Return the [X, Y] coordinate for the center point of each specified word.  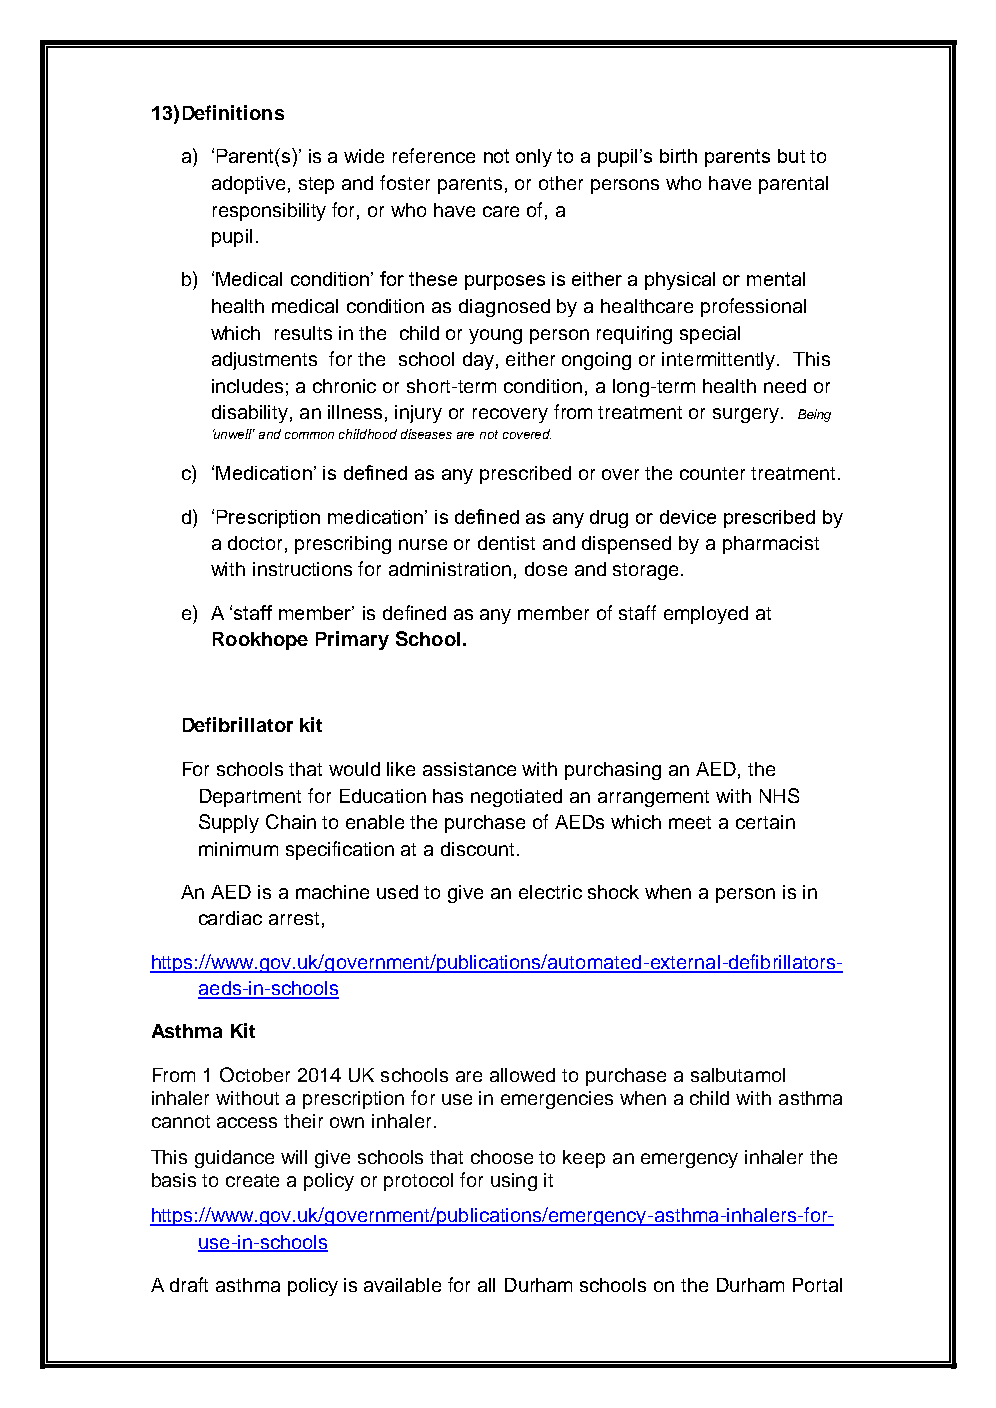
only [534, 158]
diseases [426, 434]
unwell [234, 434]
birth [678, 156]
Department [250, 798]
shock [613, 892]
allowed [522, 1075]
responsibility [269, 212]
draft [189, 1284]
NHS [779, 795]
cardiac [230, 918]
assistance [469, 769]
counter [712, 473]
